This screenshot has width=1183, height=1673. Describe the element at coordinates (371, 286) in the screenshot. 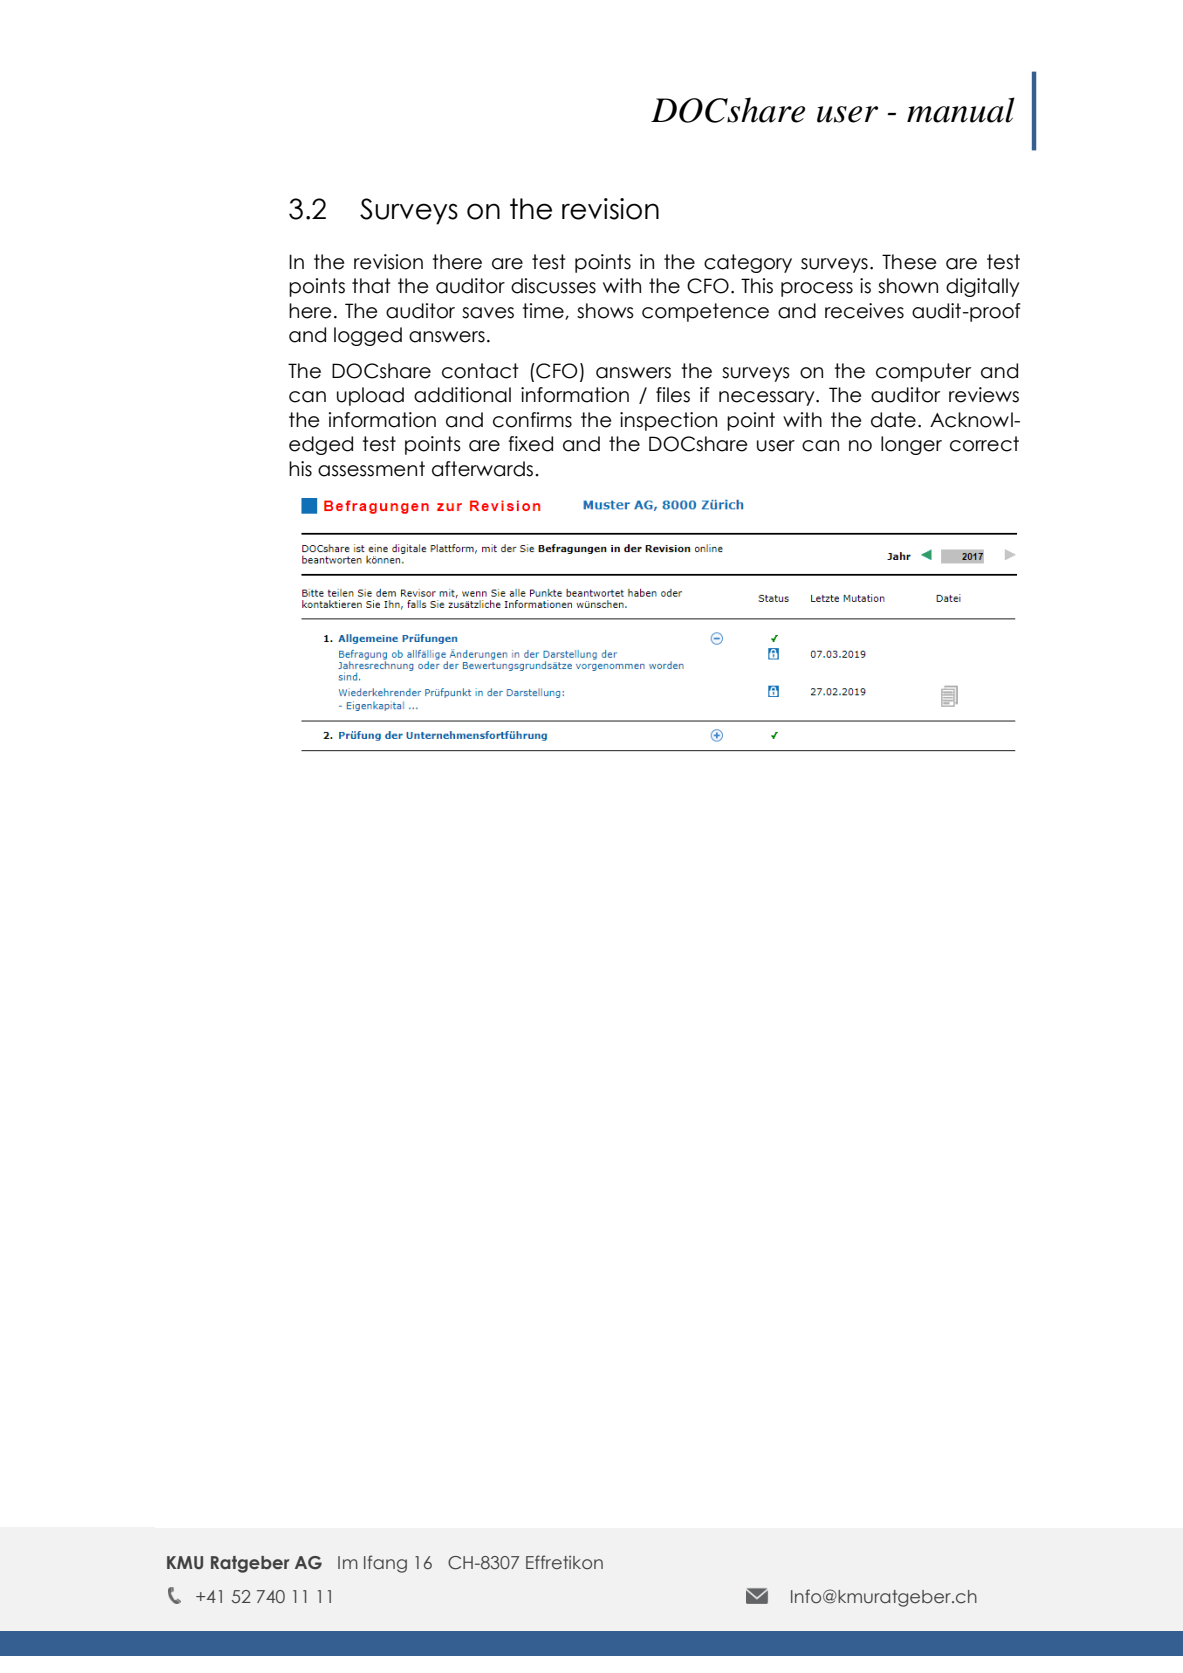

I see `that` at that location.
